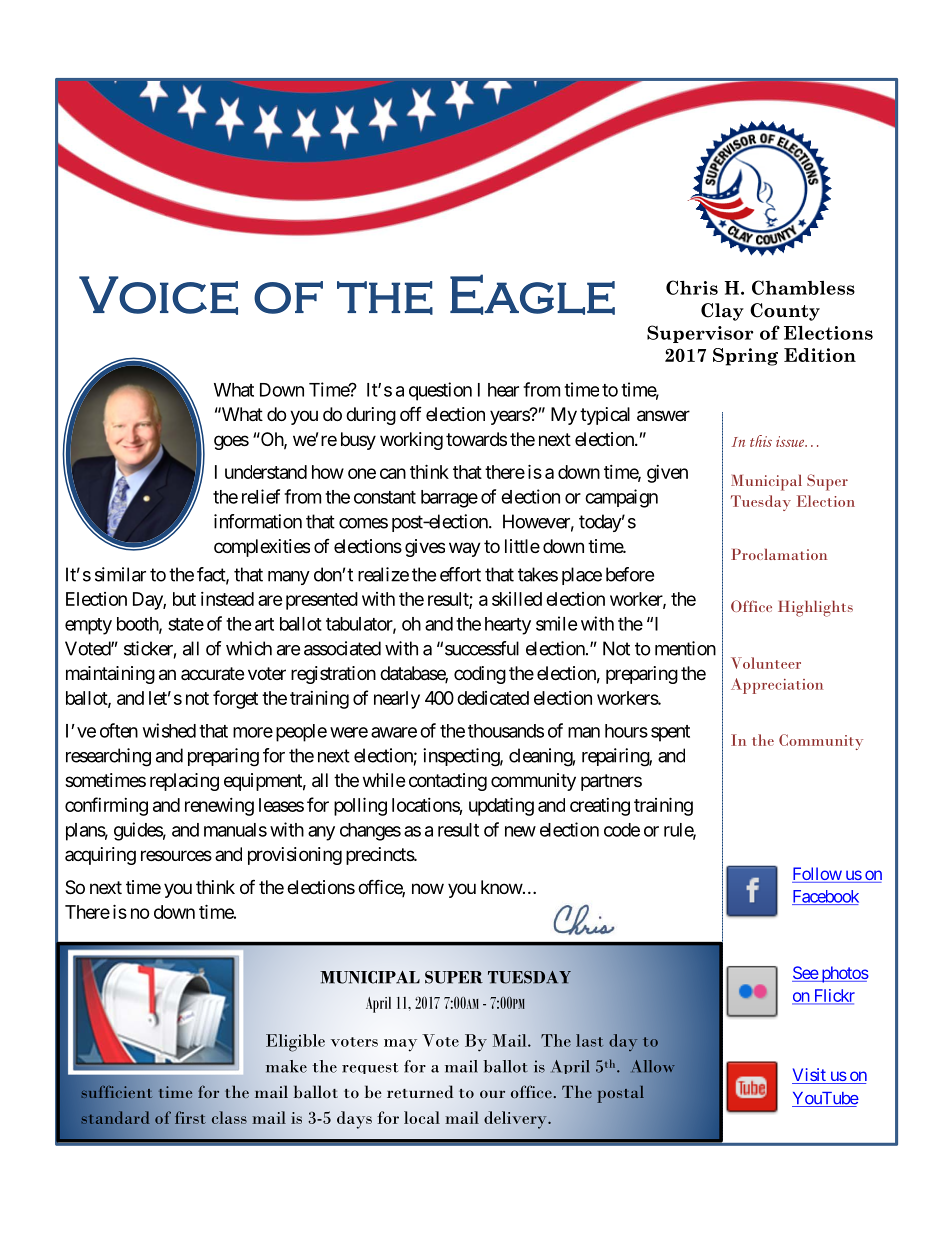 This screenshot has width=952, height=1233. What do you see at coordinates (440, 391) in the screenshot?
I see `question` at bounding box center [440, 391].
